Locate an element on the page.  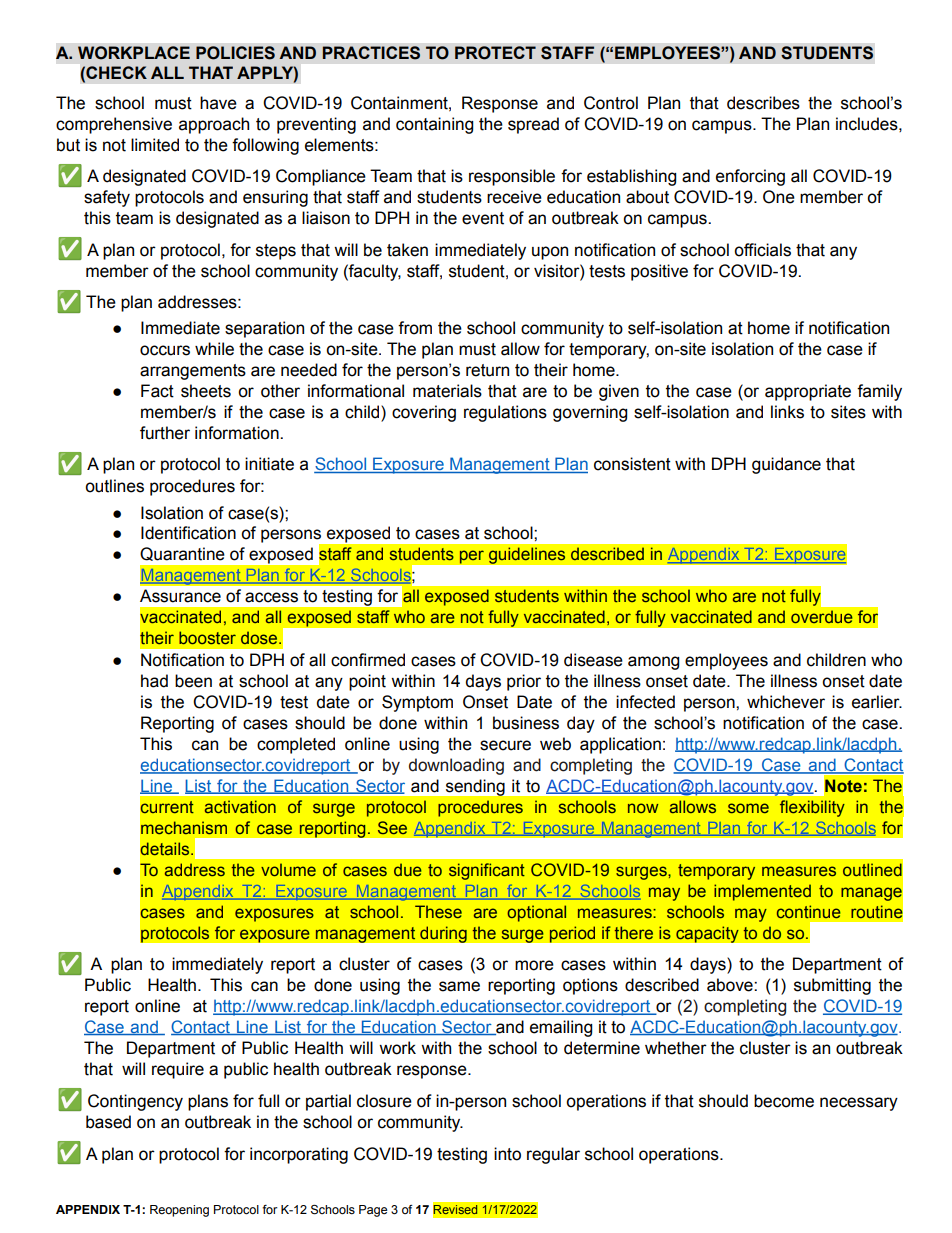
PROTECT is located at coordinates (495, 53).
